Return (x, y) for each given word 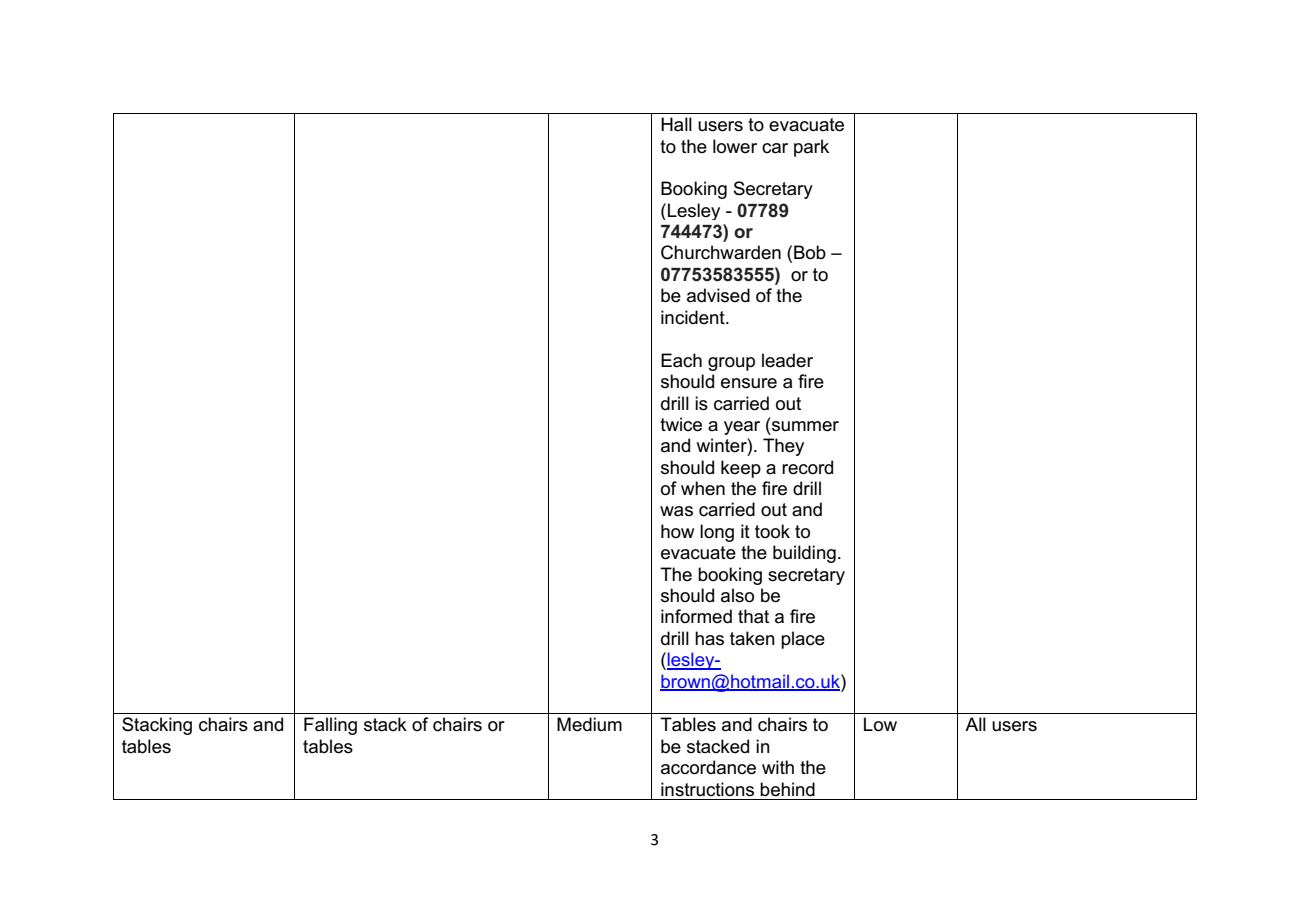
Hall (676, 124)
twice (681, 424)
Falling (330, 726)
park (811, 148)
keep (741, 469)
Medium (589, 724)
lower (735, 146)
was (676, 511)
